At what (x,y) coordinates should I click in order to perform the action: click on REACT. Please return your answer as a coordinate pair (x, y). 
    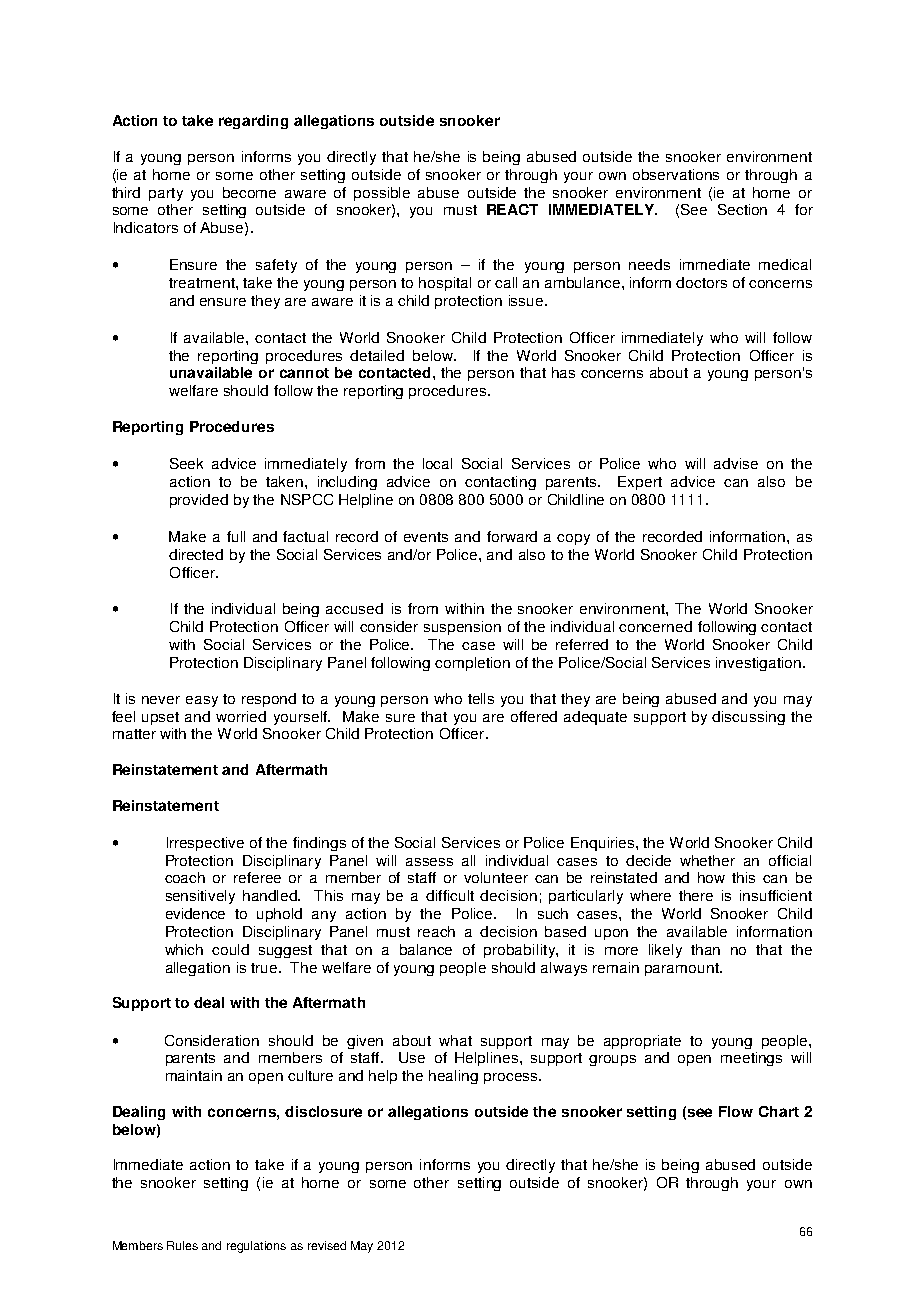
    Looking at the image, I should click on (512, 209).
